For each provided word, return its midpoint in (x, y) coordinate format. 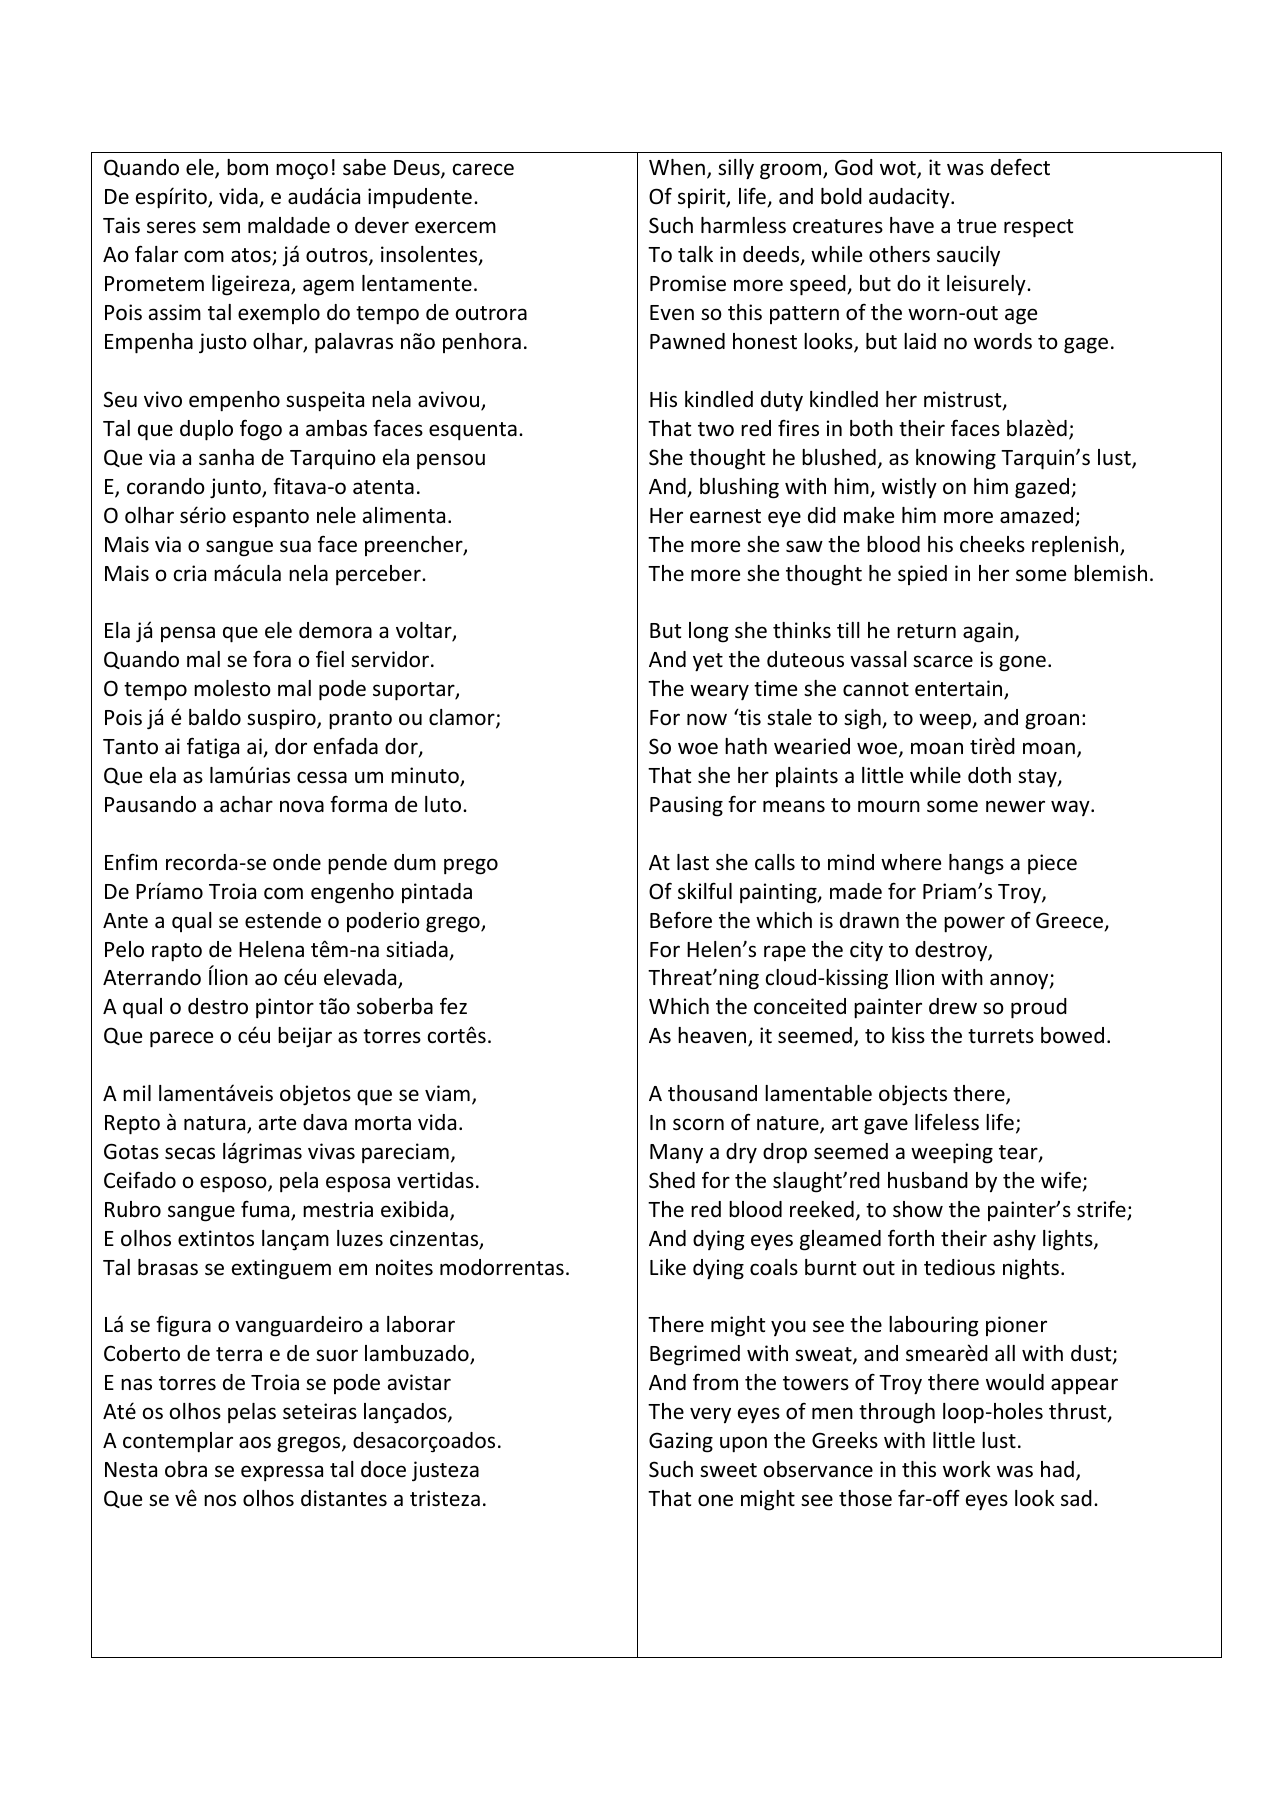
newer (1015, 806)
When (677, 167)
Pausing (686, 806)
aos (255, 1442)
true (976, 226)
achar (246, 804)
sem (221, 227)
